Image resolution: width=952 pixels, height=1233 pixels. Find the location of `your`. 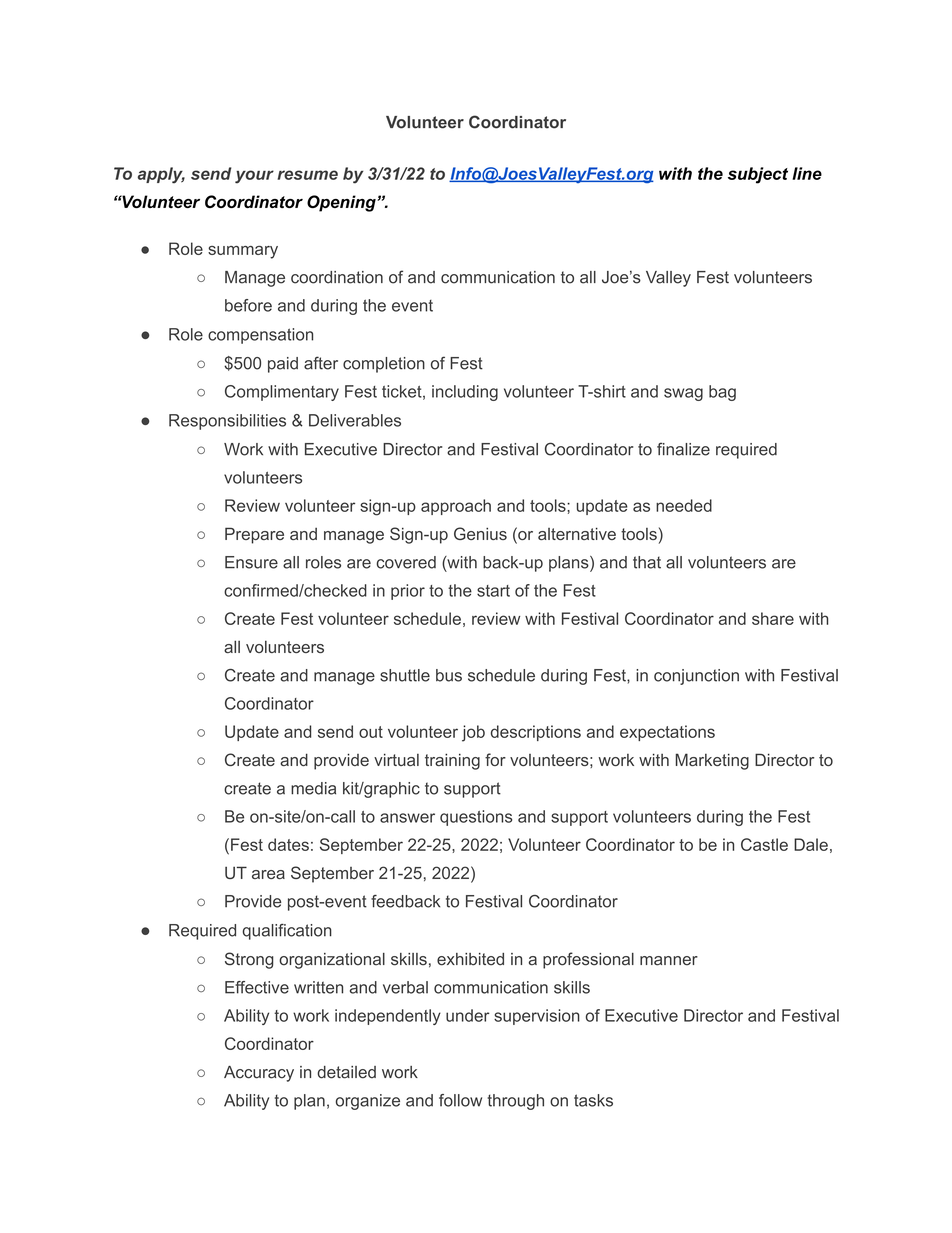

your is located at coordinates (254, 177).
